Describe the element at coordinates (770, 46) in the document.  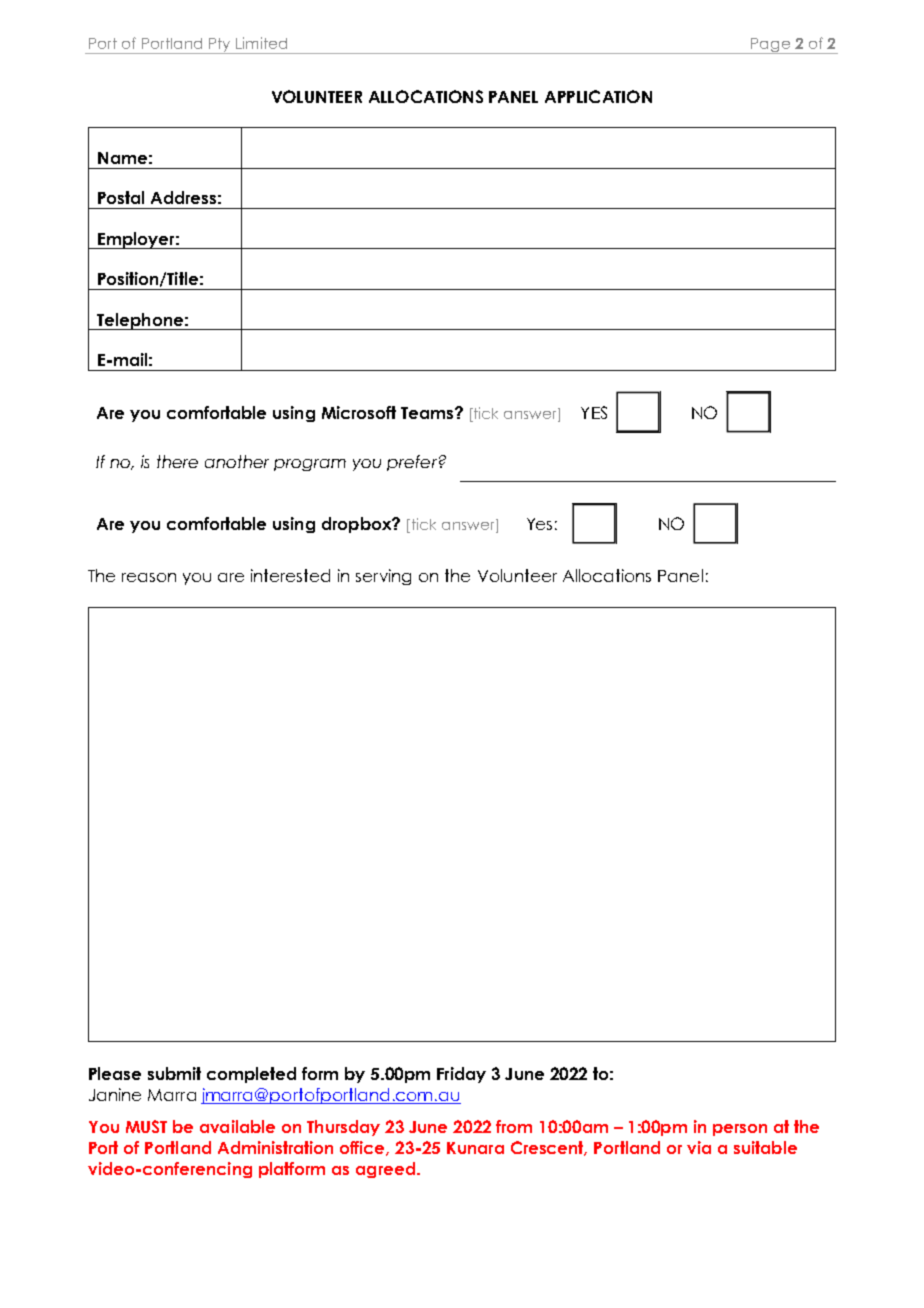
I see `Page` at that location.
